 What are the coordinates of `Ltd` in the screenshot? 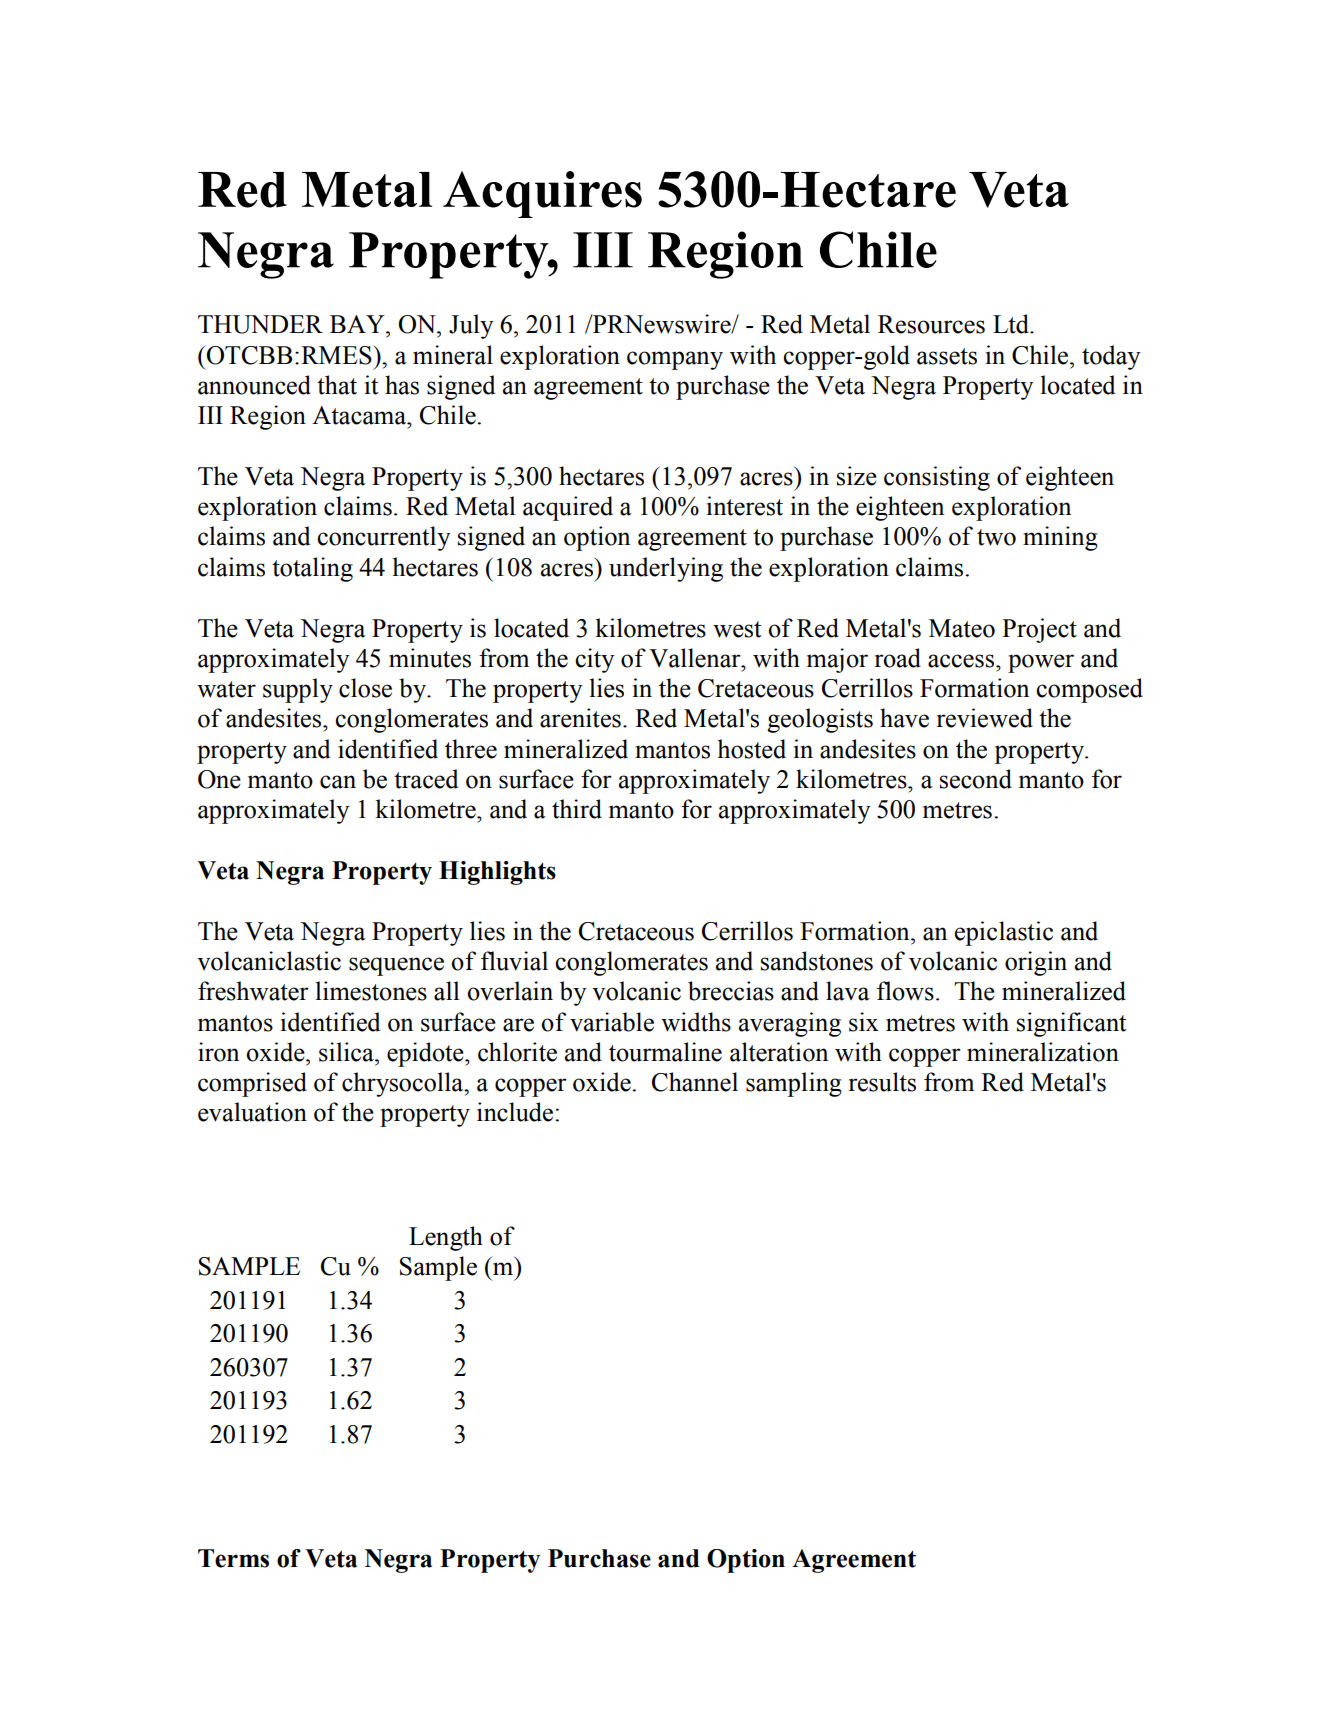 It's located at (1012, 324).
